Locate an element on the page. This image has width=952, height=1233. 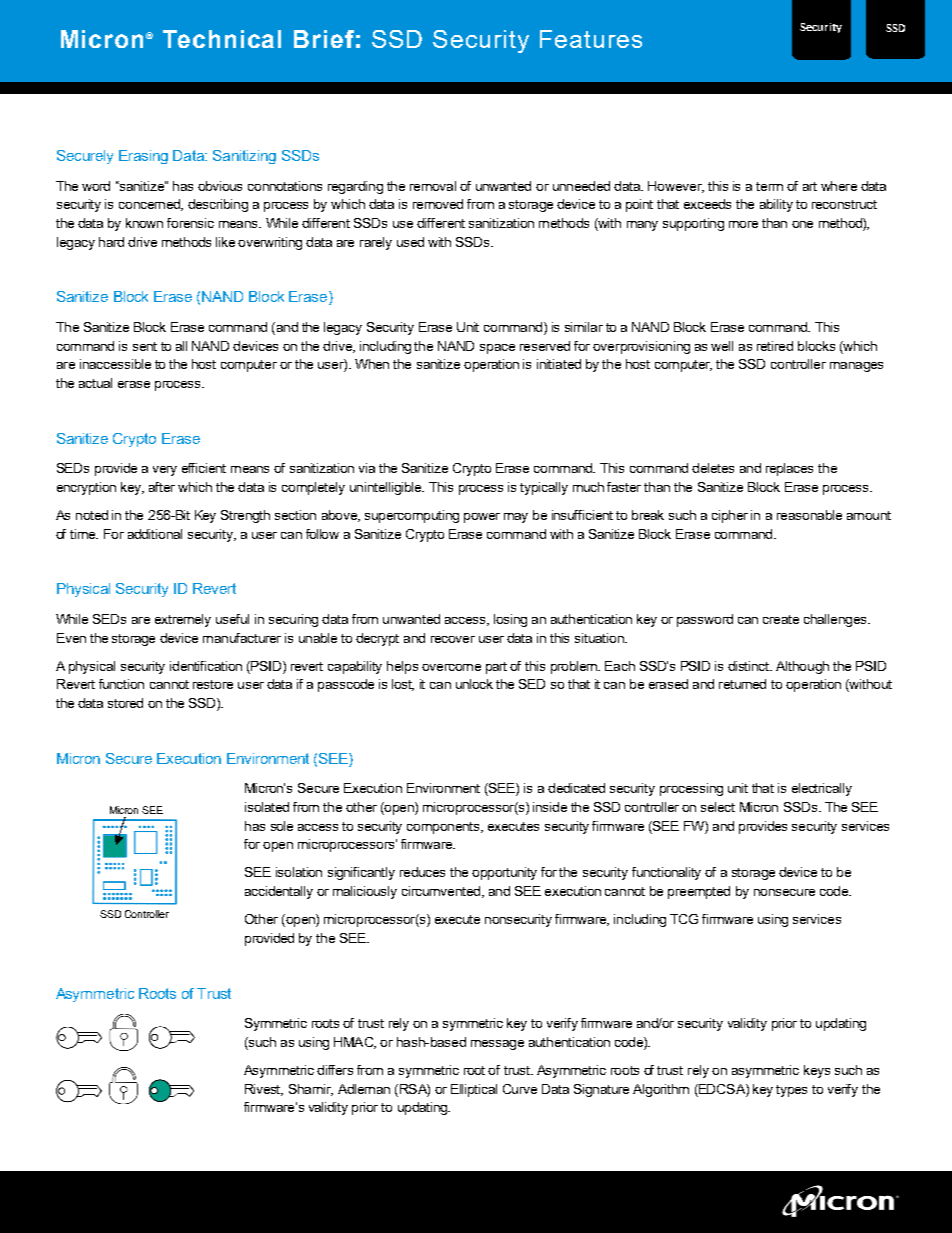
additional is located at coordinates (155, 534).
